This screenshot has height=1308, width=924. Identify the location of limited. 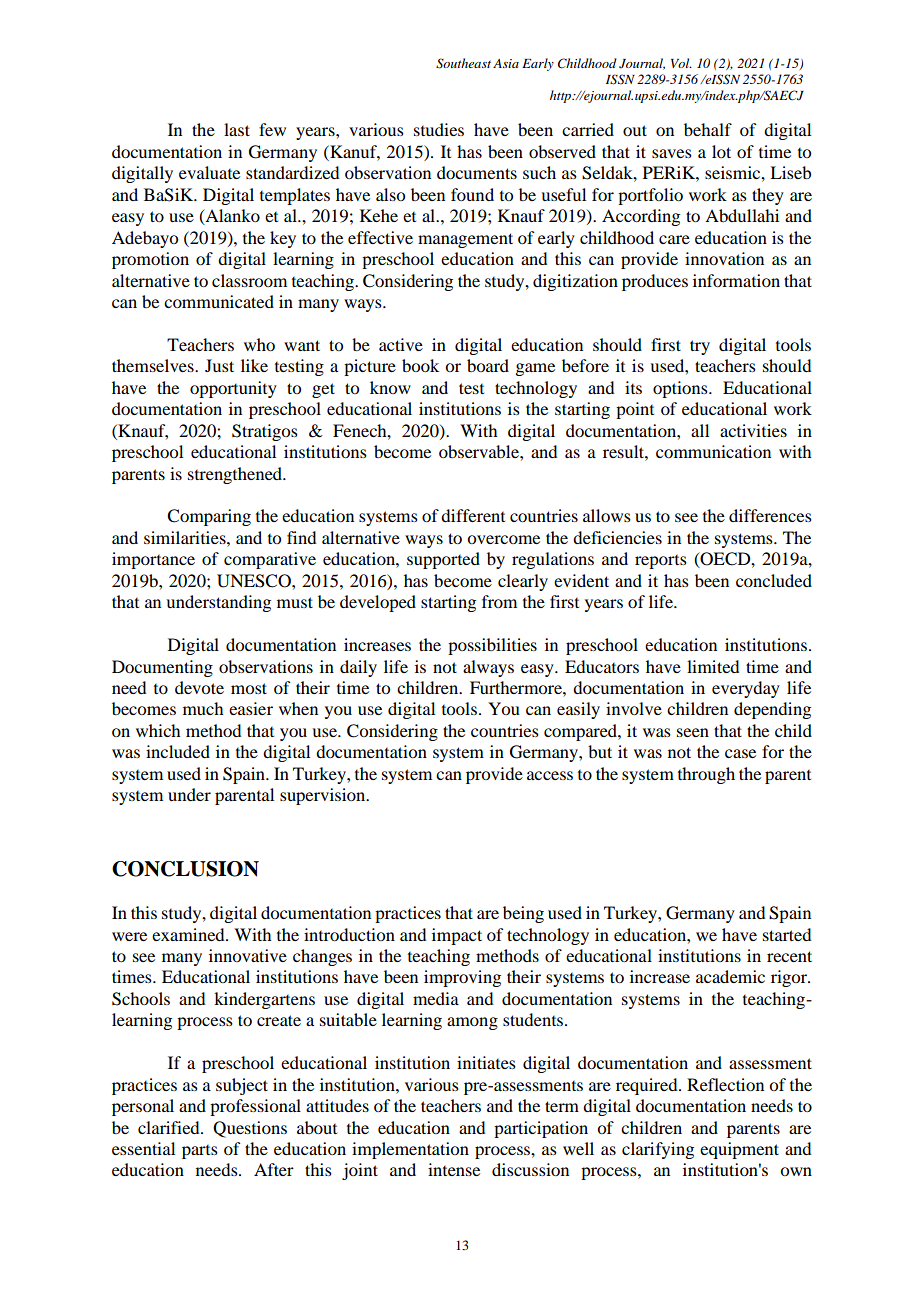
(713, 666).
